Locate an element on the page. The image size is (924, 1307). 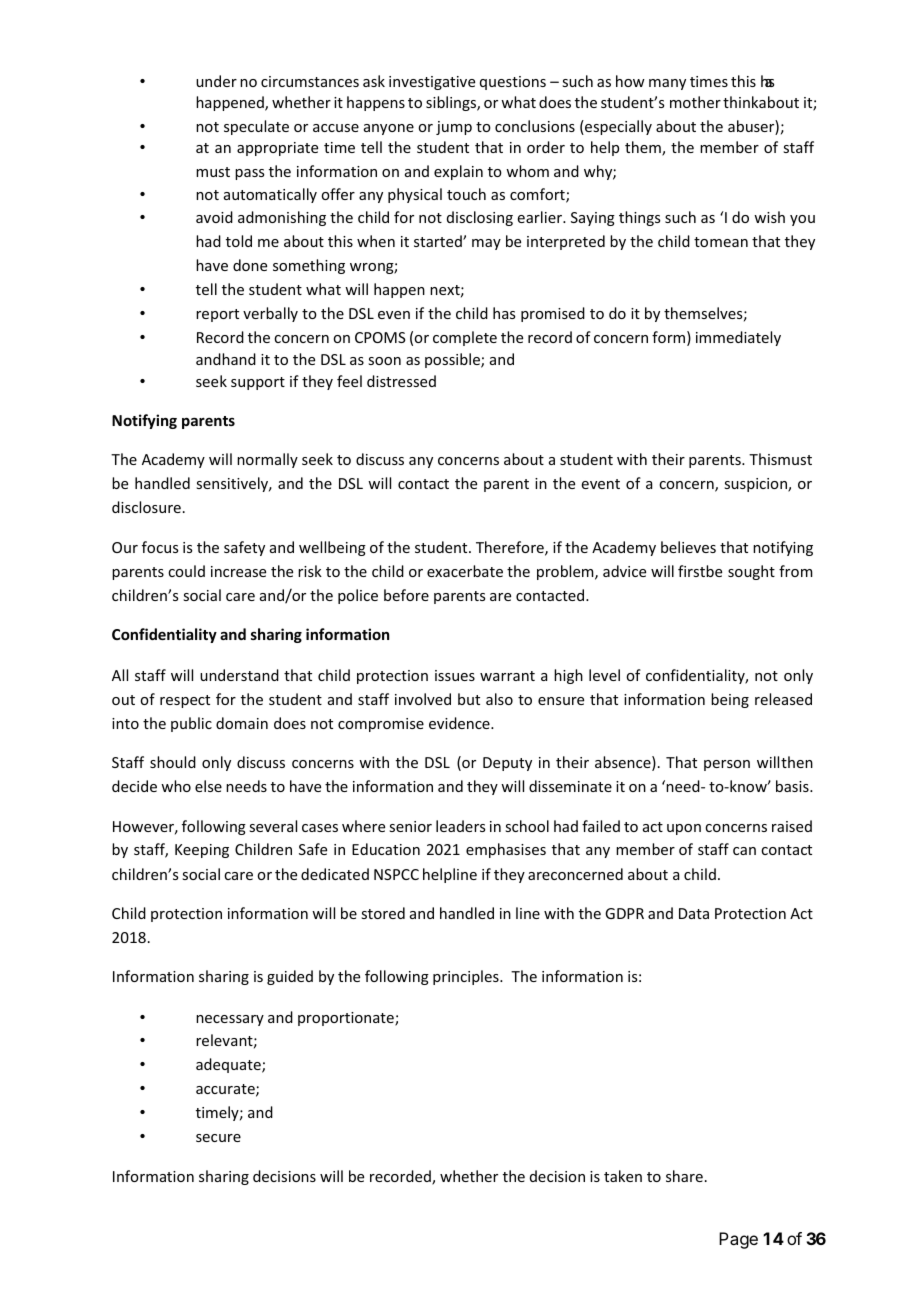
respect is located at coordinates (185, 701).
